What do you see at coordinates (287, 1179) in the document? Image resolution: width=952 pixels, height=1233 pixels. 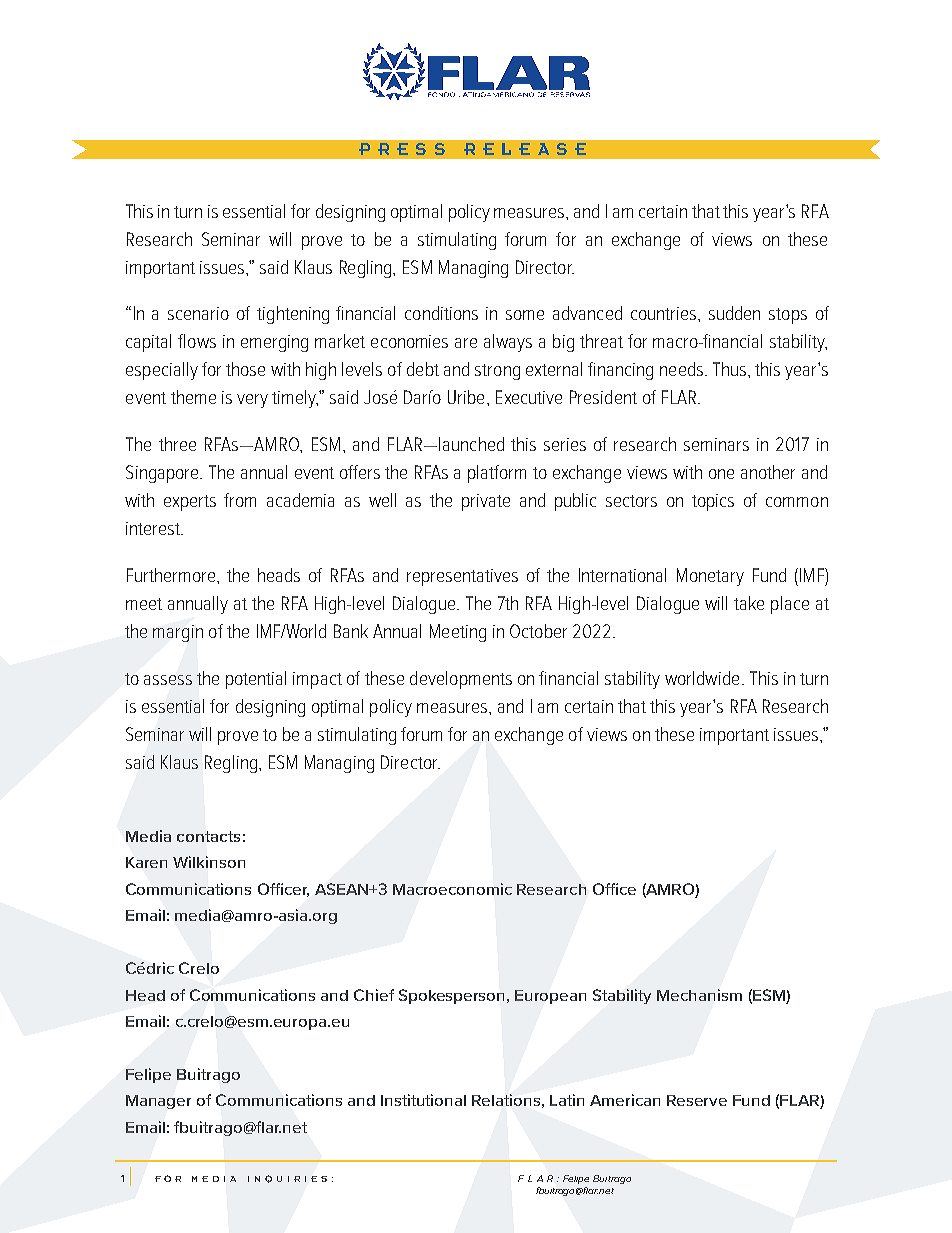 I see `INQUIRIES` at bounding box center [287, 1179].
